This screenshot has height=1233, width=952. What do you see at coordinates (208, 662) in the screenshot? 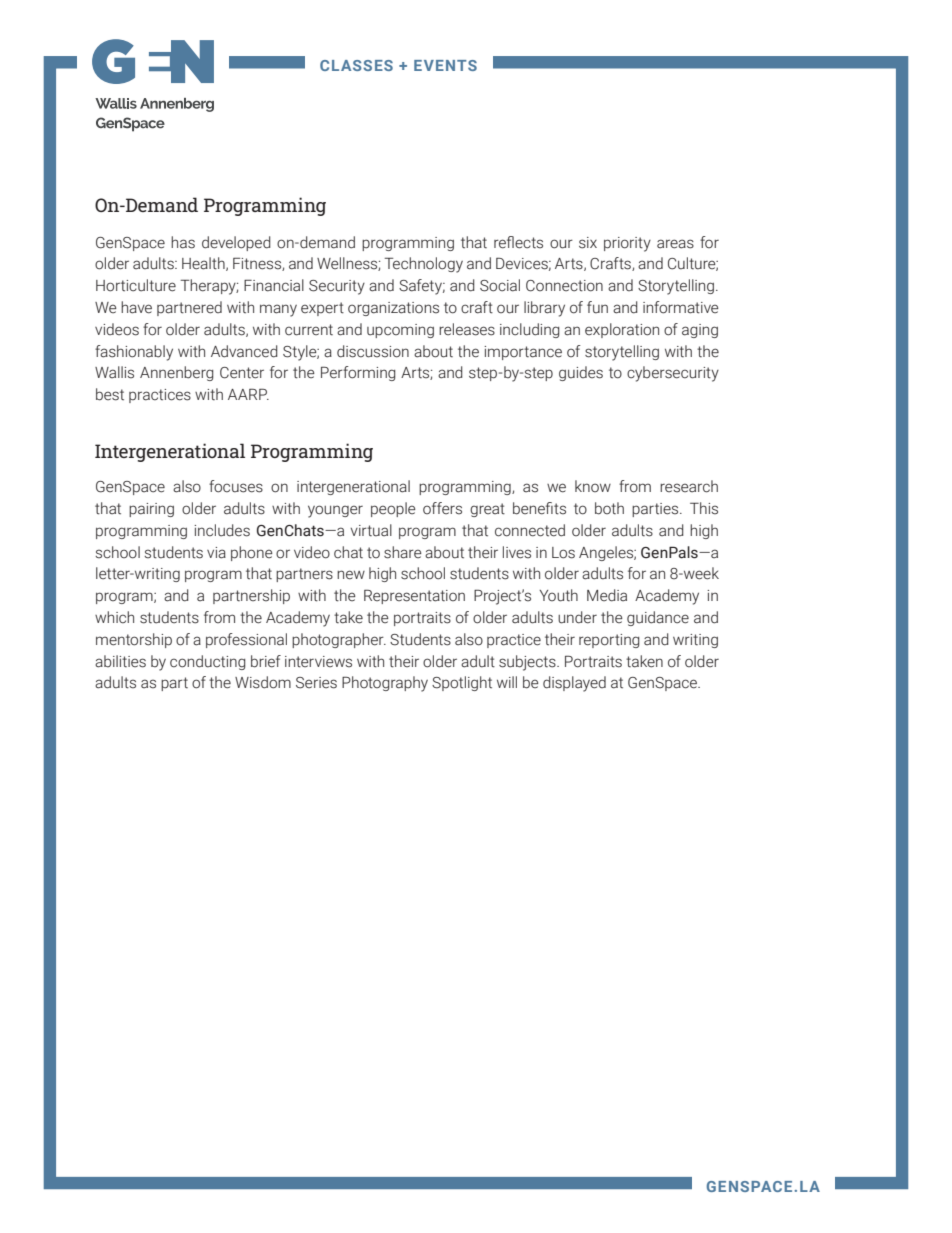
I see `conducting` at bounding box center [208, 662].
